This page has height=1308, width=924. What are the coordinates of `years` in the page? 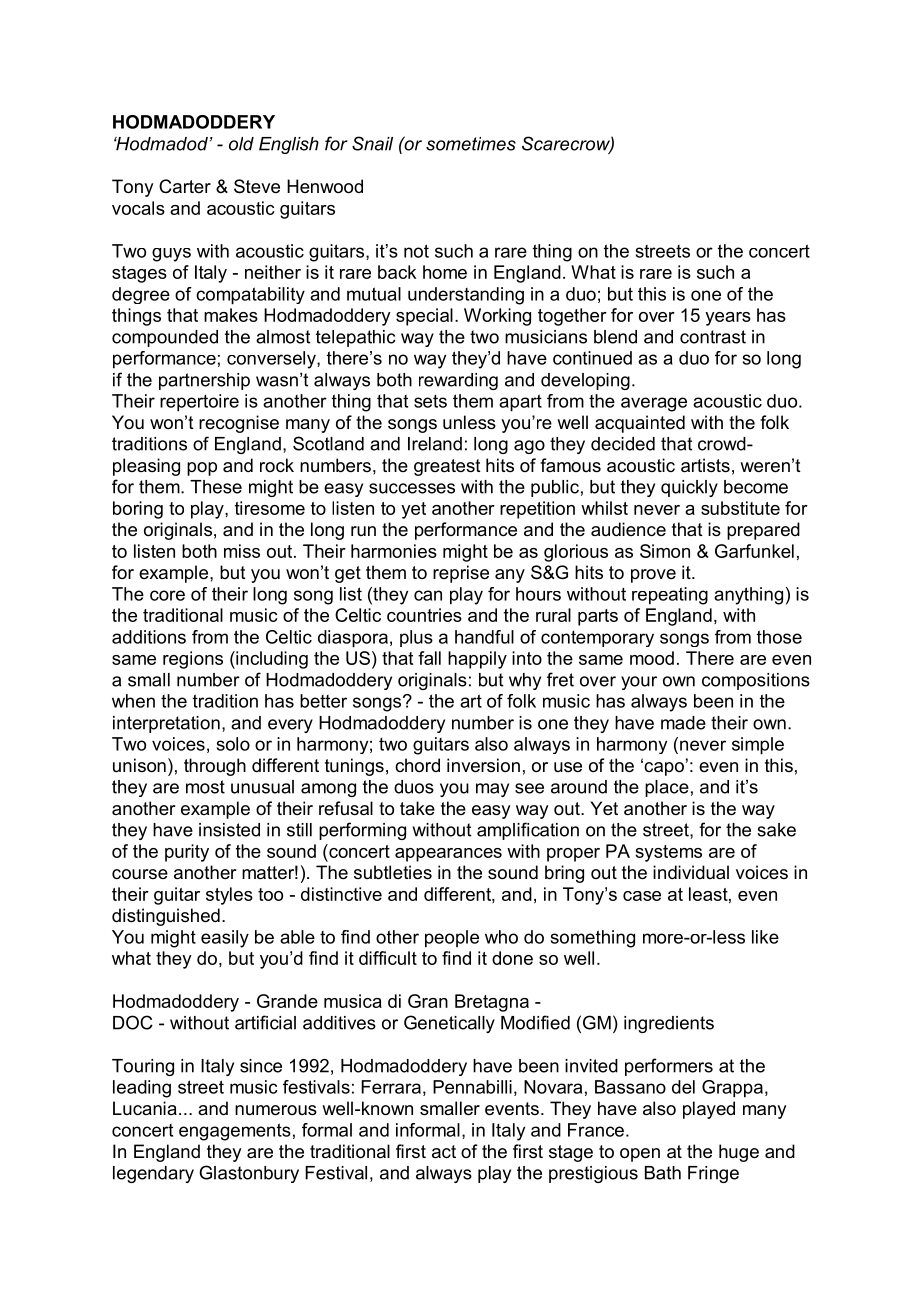 It's located at (728, 319).
